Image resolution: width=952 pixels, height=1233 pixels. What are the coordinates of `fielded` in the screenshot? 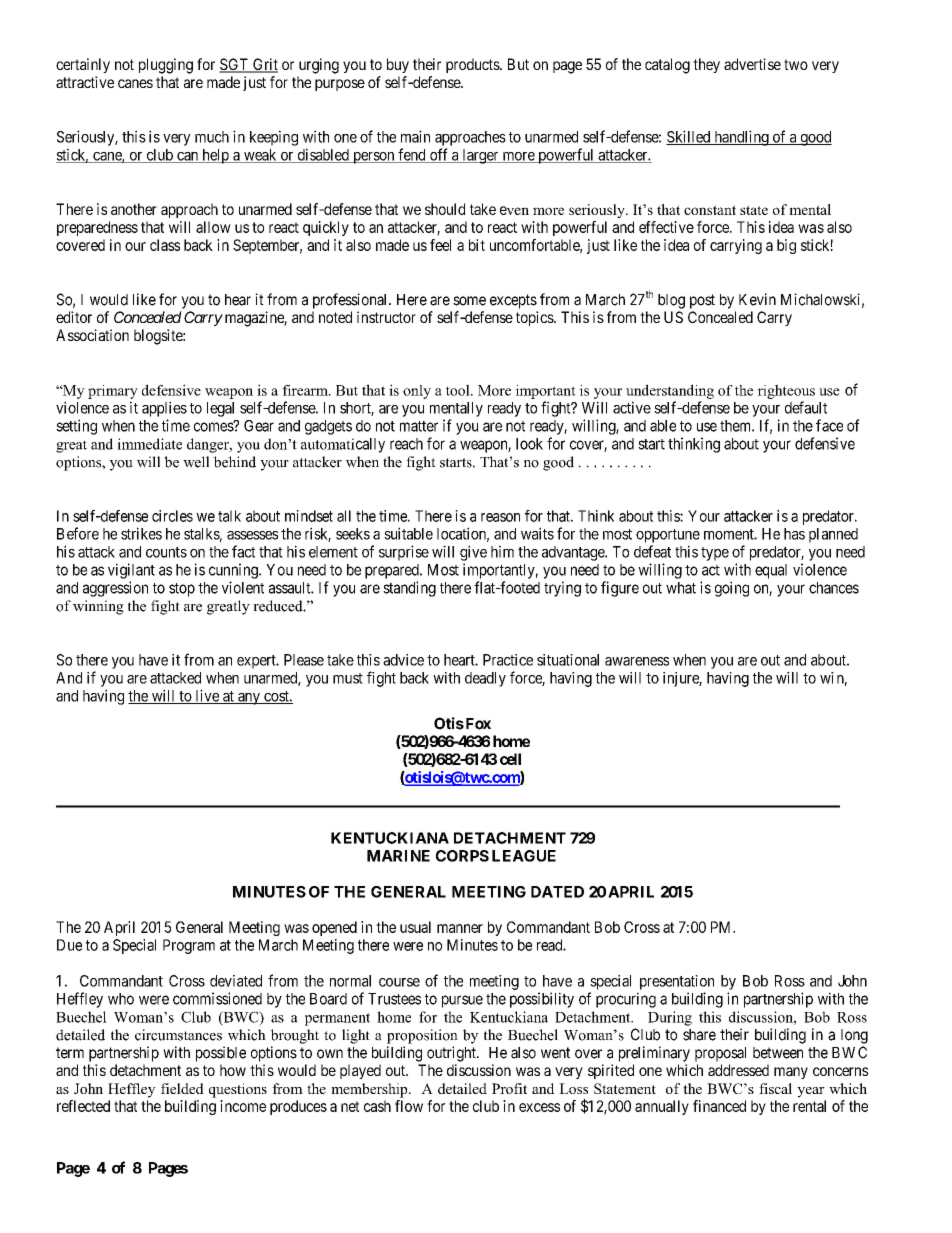 It's located at (182, 1088).
